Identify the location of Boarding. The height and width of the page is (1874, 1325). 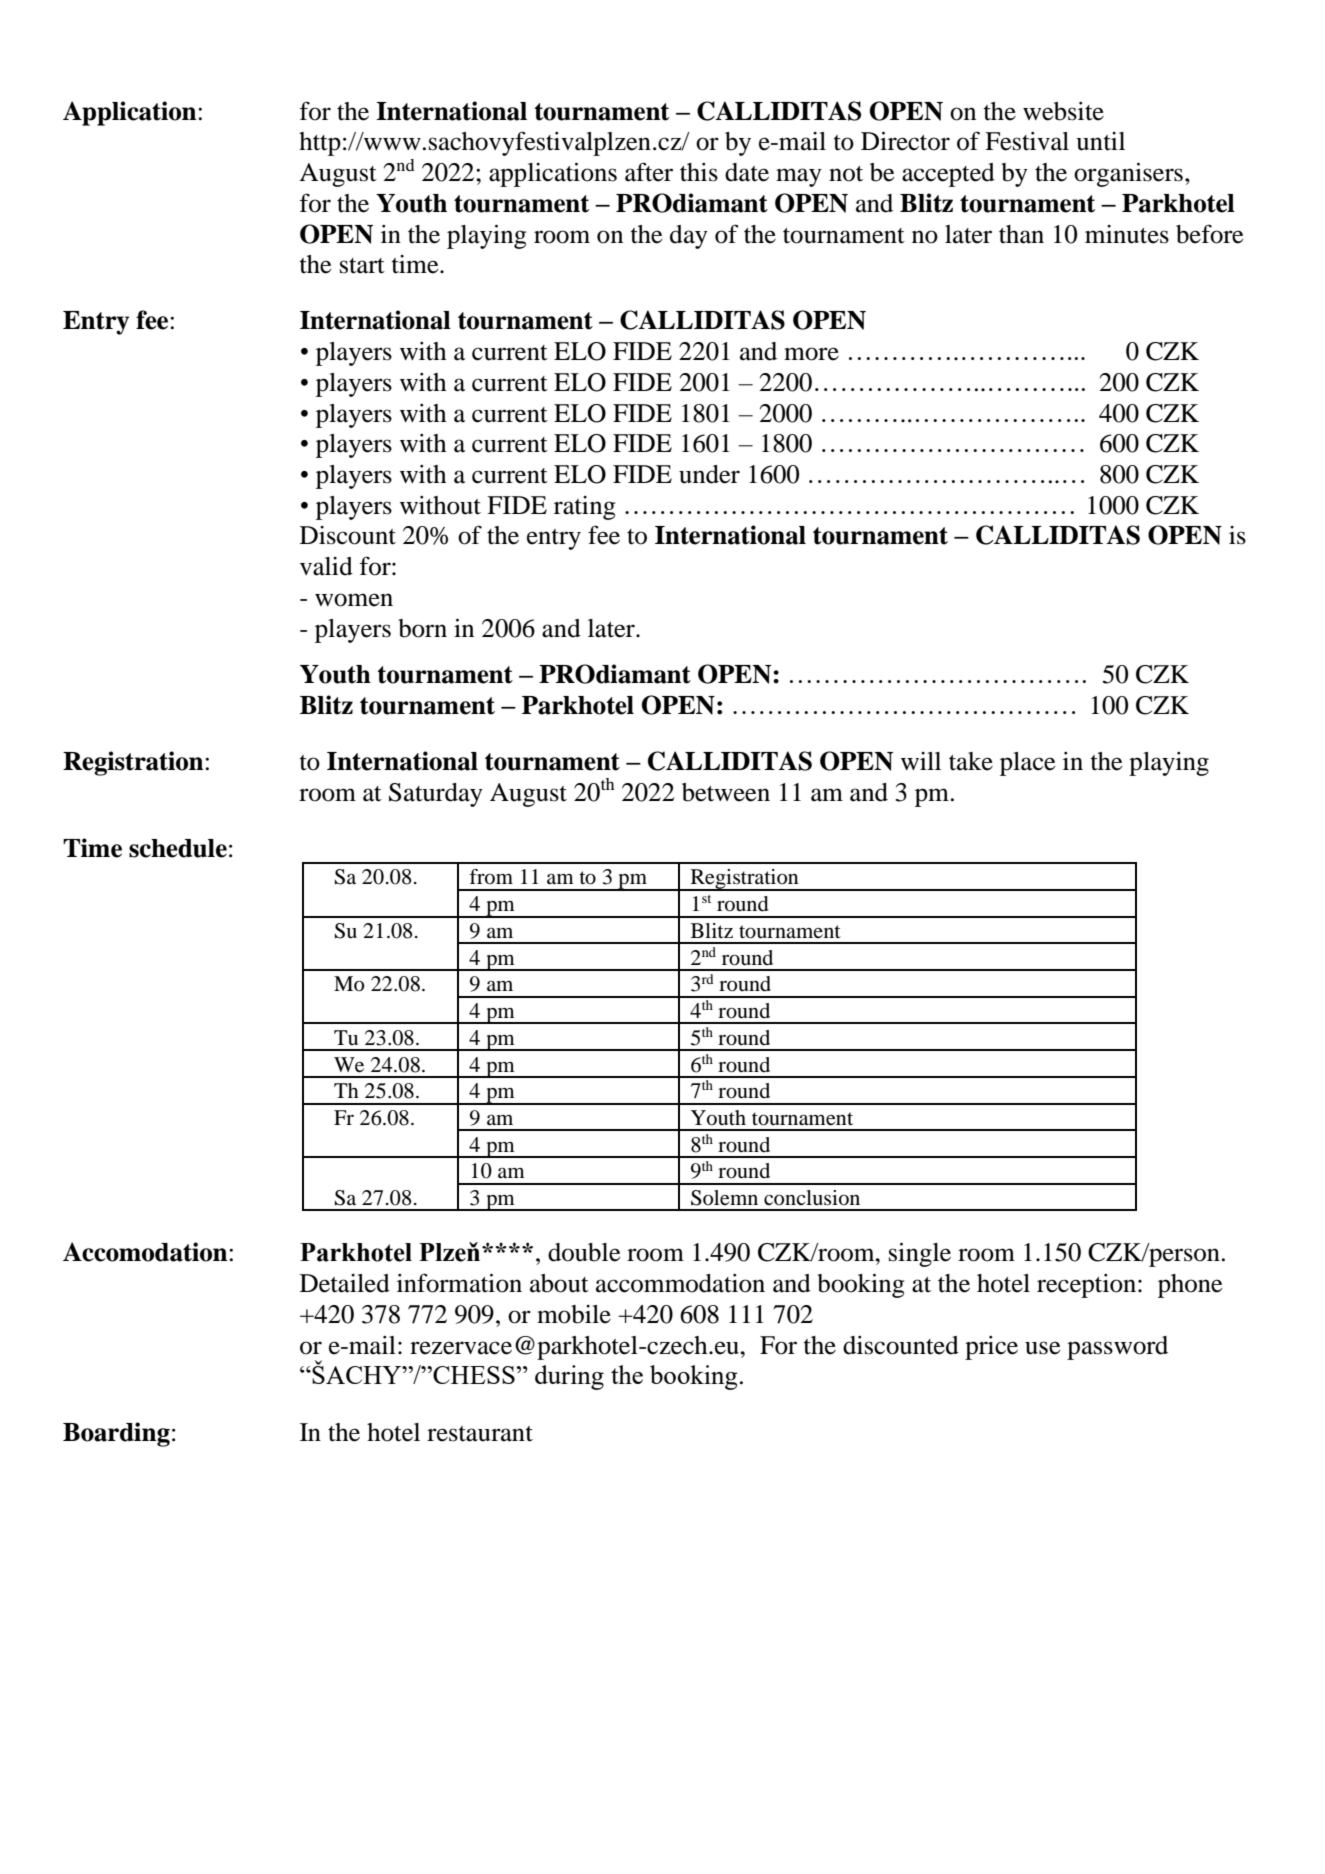
(116, 1434).
